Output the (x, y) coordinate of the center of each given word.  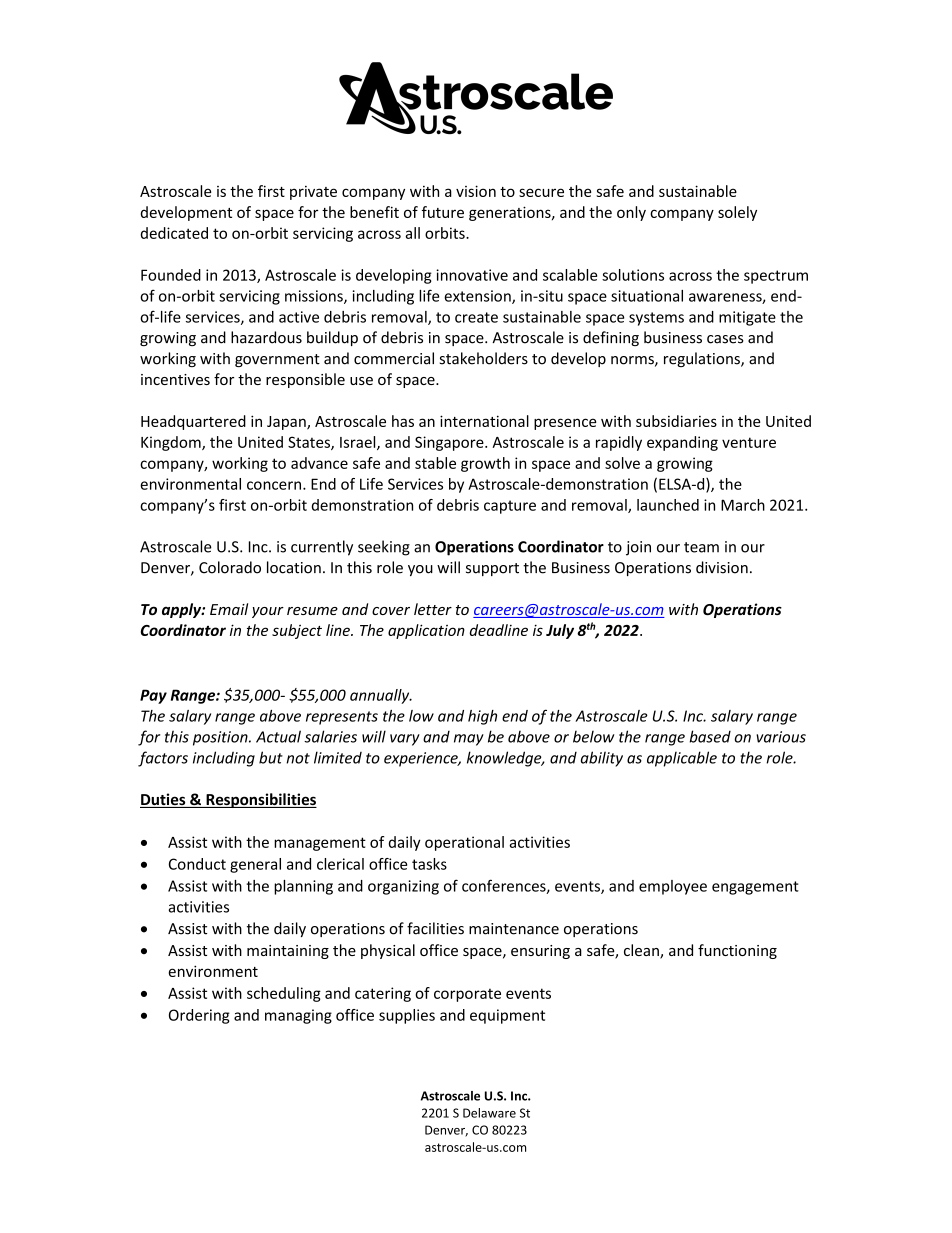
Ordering (199, 1016)
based (710, 736)
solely (737, 213)
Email (229, 609)
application (426, 631)
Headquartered (193, 422)
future (443, 212)
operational (464, 843)
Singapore (450, 443)
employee (673, 887)
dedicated (174, 233)
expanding (682, 443)
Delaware (489, 1113)
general (255, 865)
